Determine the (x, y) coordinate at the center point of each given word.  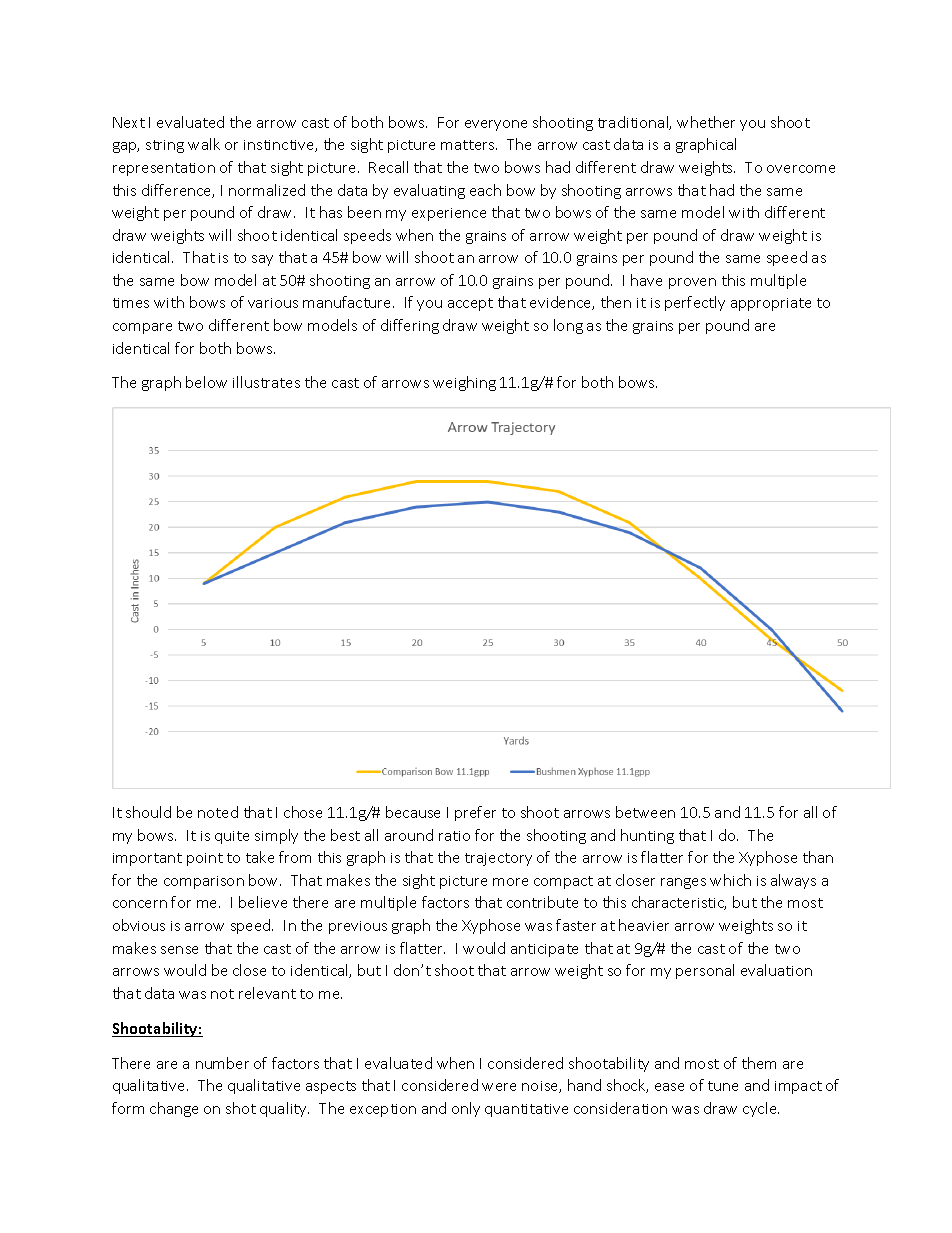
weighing (464, 383)
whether (706, 122)
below (206, 382)
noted (218, 812)
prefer (475, 813)
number (222, 1063)
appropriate (771, 304)
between (645, 812)
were (499, 1087)
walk (204, 144)
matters (469, 145)
